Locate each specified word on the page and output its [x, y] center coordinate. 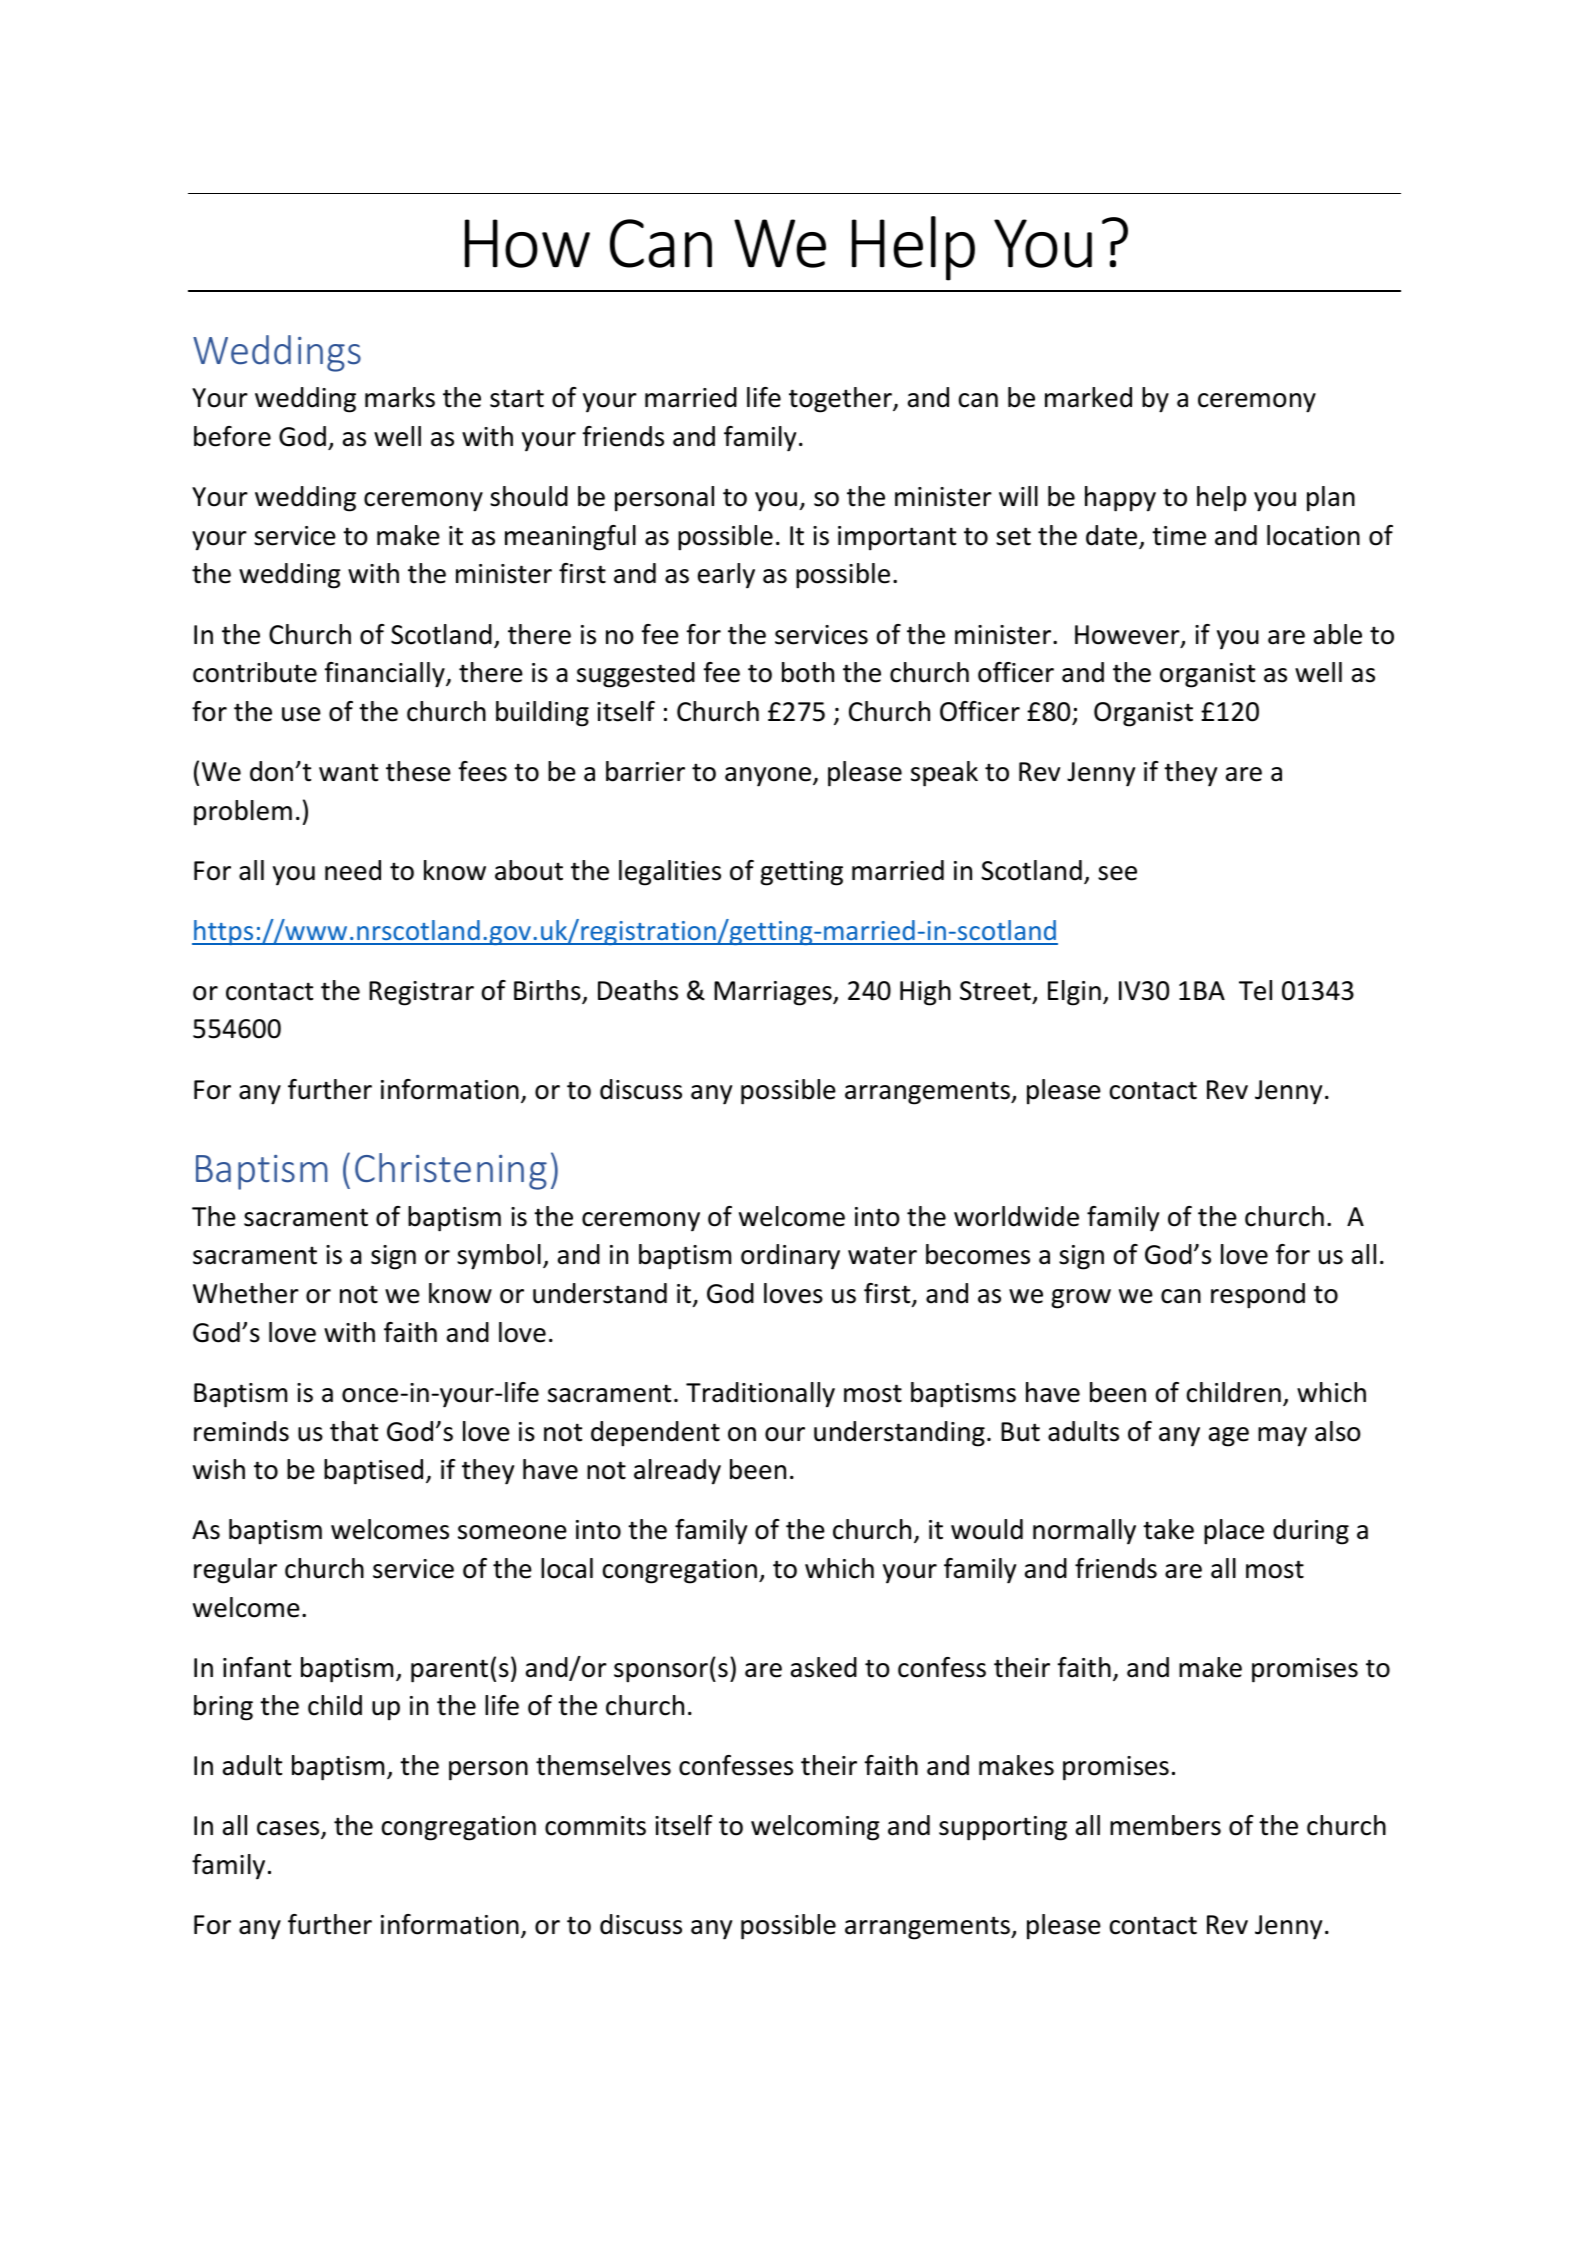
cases [289, 1830]
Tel [1255, 990]
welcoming [815, 1828]
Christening [451, 1171]
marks [400, 397]
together [841, 400]
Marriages [774, 993]
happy [1120, 499]
